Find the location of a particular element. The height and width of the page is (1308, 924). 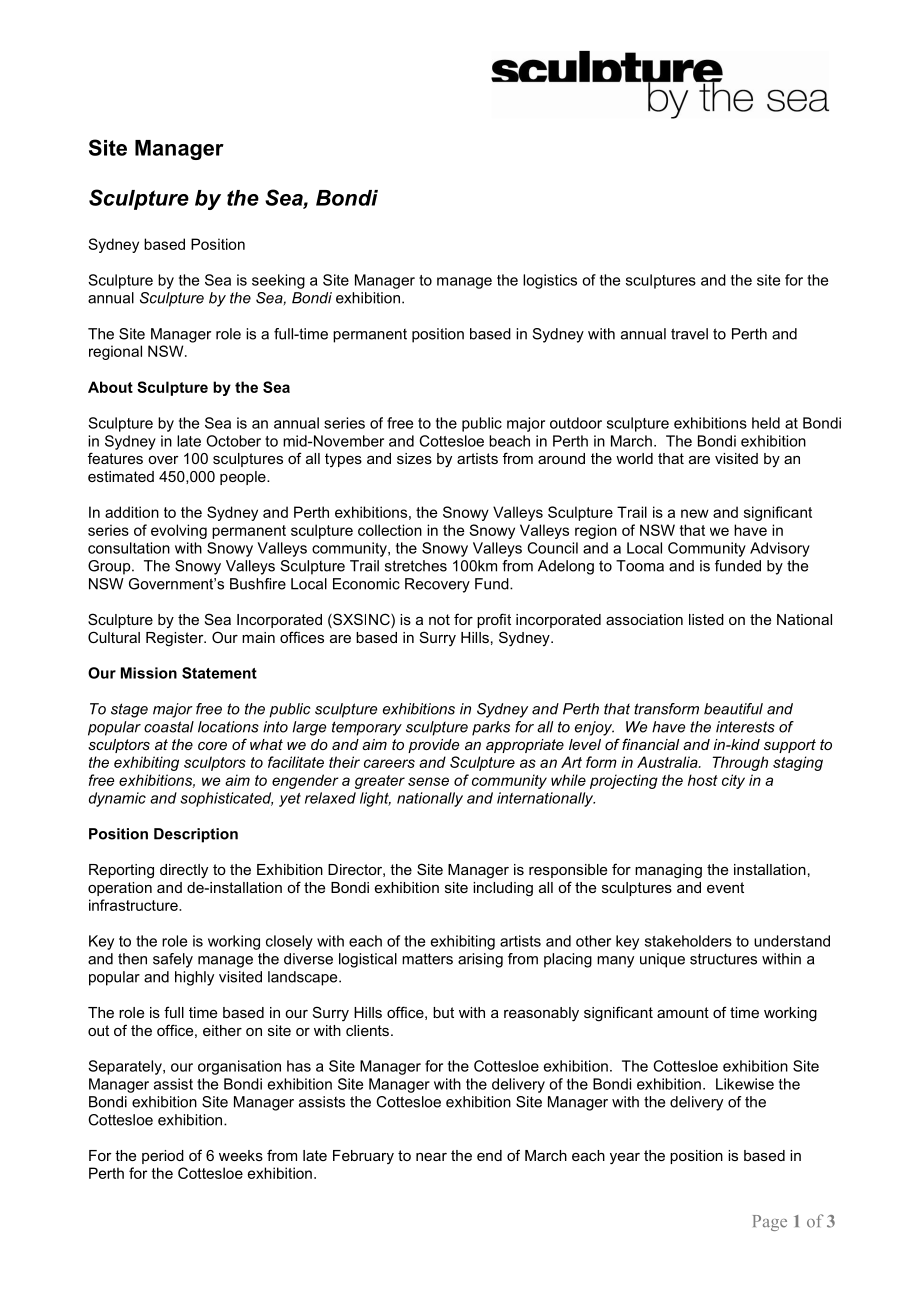

period is located at coordinates (163, 1157).
